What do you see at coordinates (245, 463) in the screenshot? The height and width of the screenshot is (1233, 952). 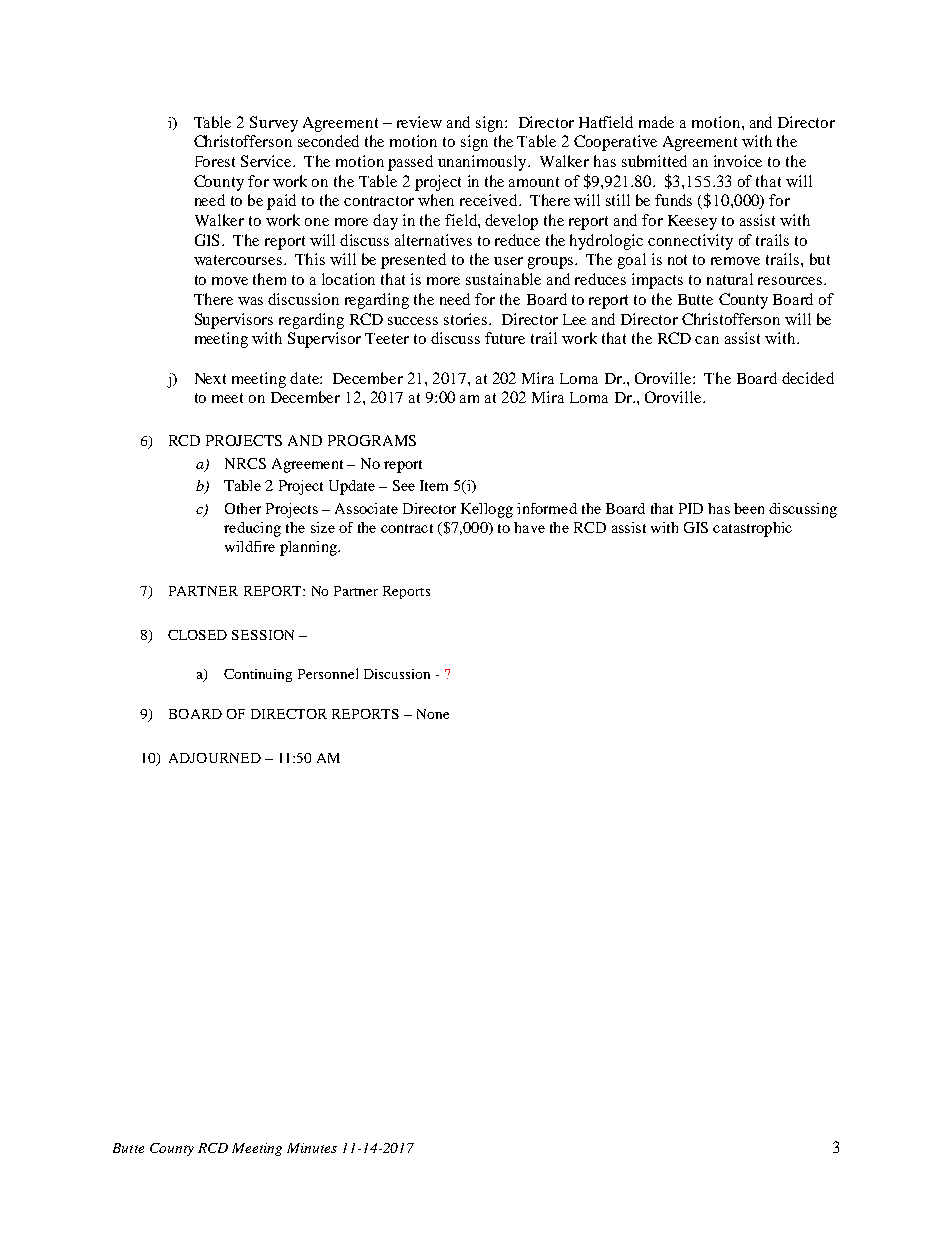 I see `NRCS` at bounding box center [245, 463].
